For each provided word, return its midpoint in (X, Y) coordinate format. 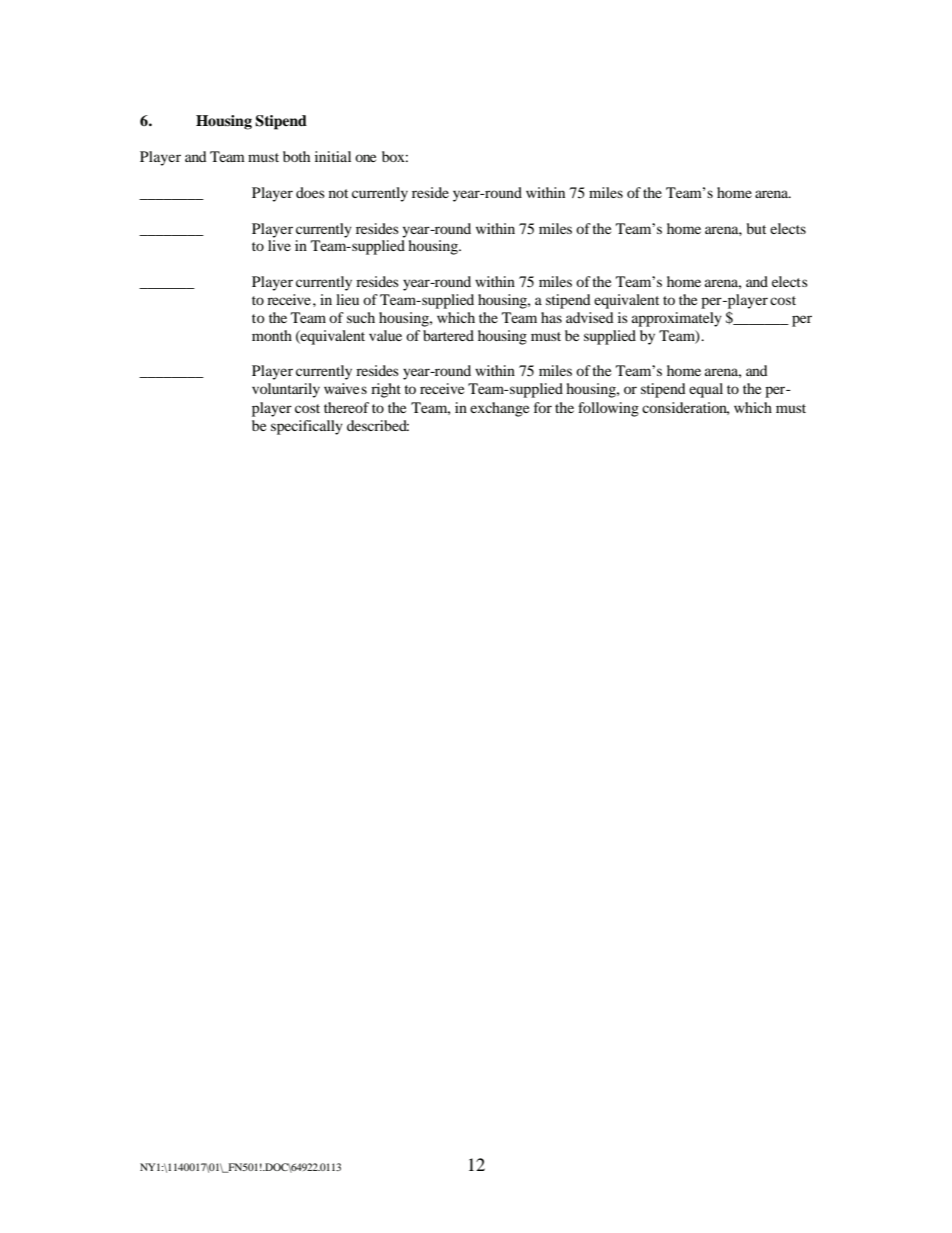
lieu (347, 299)
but (756, 228)
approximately (677, 319)
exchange (499, 409)
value (385, 335)
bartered (448, 335)
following (608, 409)
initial (333, 156)
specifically (307, 427)
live (279, 245)
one (365, 158)
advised (590, 317)
